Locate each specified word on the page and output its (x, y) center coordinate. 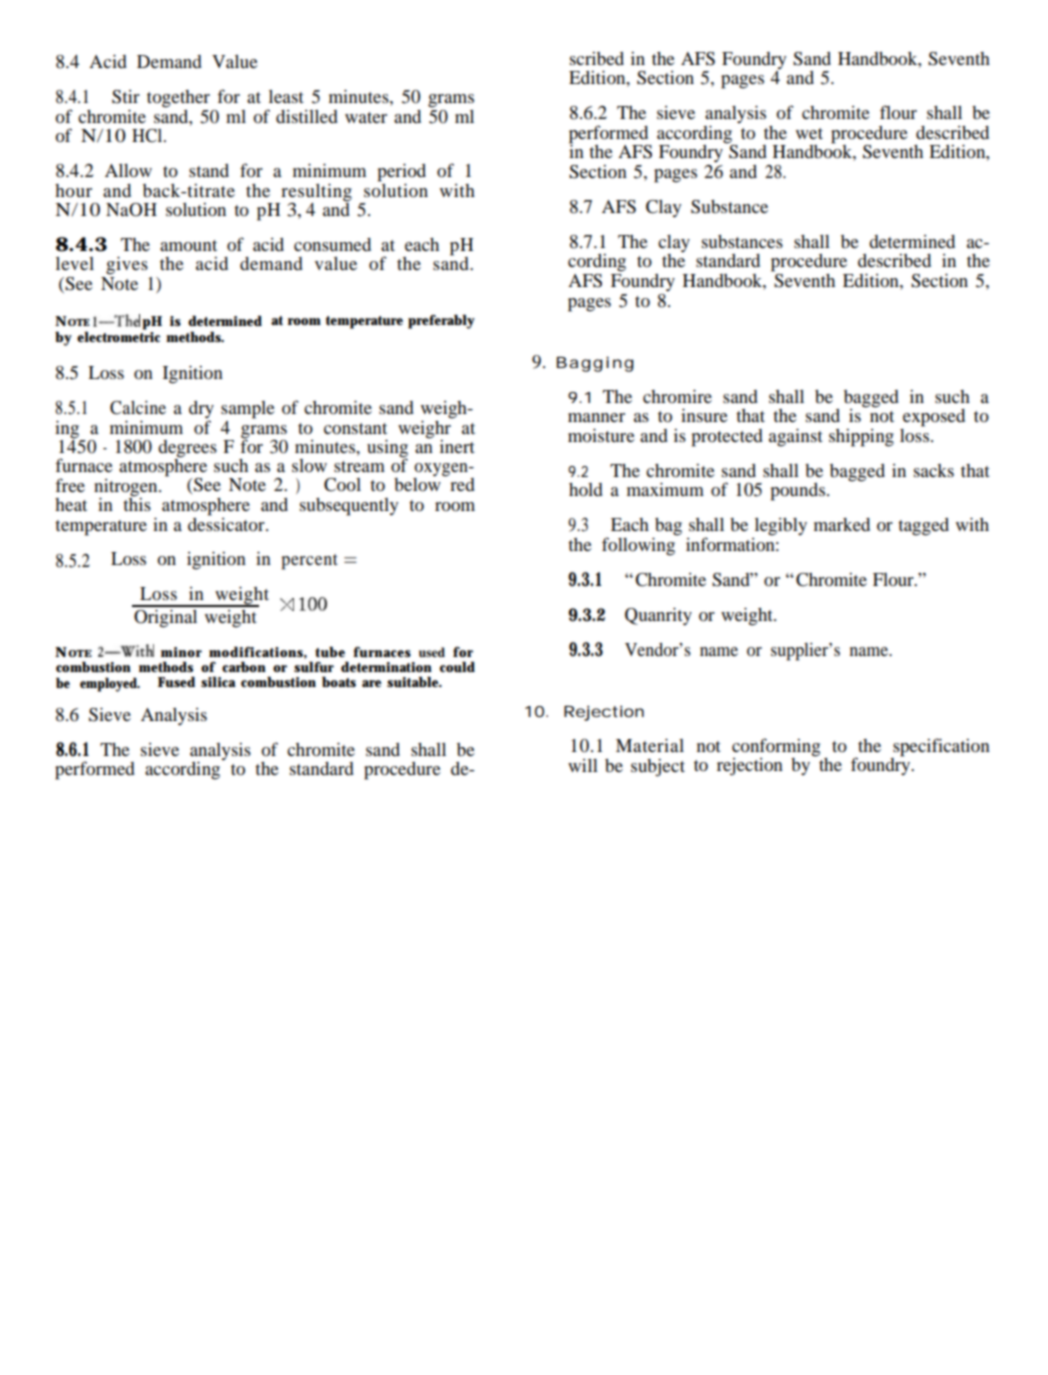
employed (109, 684)
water (366, 117)
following (639, 545)
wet (809, 133)
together (178, 99)
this (137, 503)
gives (127, 265)
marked (842, 524)
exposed (934, 418)
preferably (441, 321)
